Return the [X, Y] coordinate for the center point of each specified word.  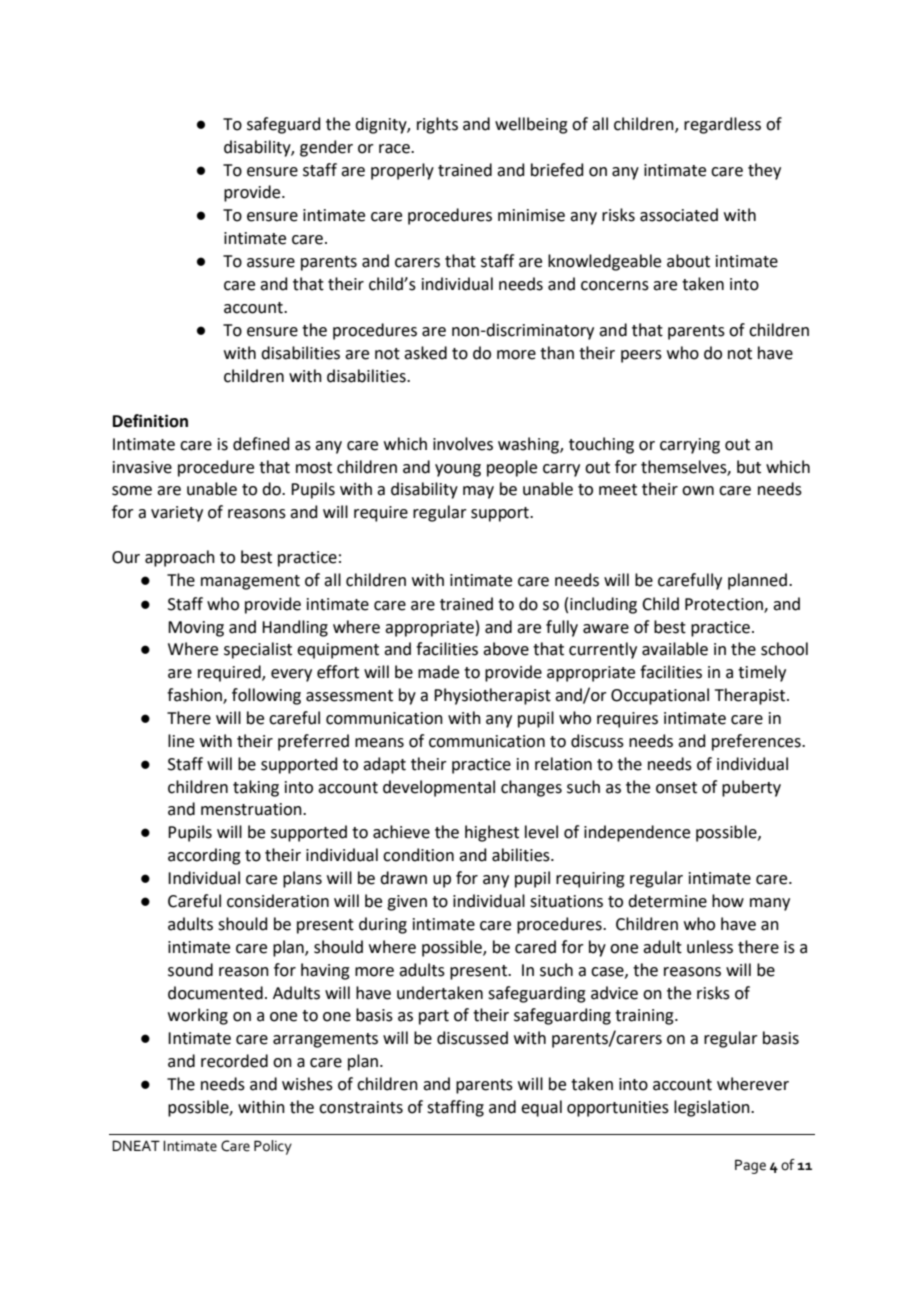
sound [190, 970]
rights [437, 125]
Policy [273, 1147]
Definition [150, 421]
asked [425, 353]
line [181, 741]
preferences [757, 742]
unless [710, 947]
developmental [439, 788]
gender [326, 148]
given [407, 903]
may [478, 492]
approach [180, 558]
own [698, 491]
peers [641, 356]
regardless [722, 125]
